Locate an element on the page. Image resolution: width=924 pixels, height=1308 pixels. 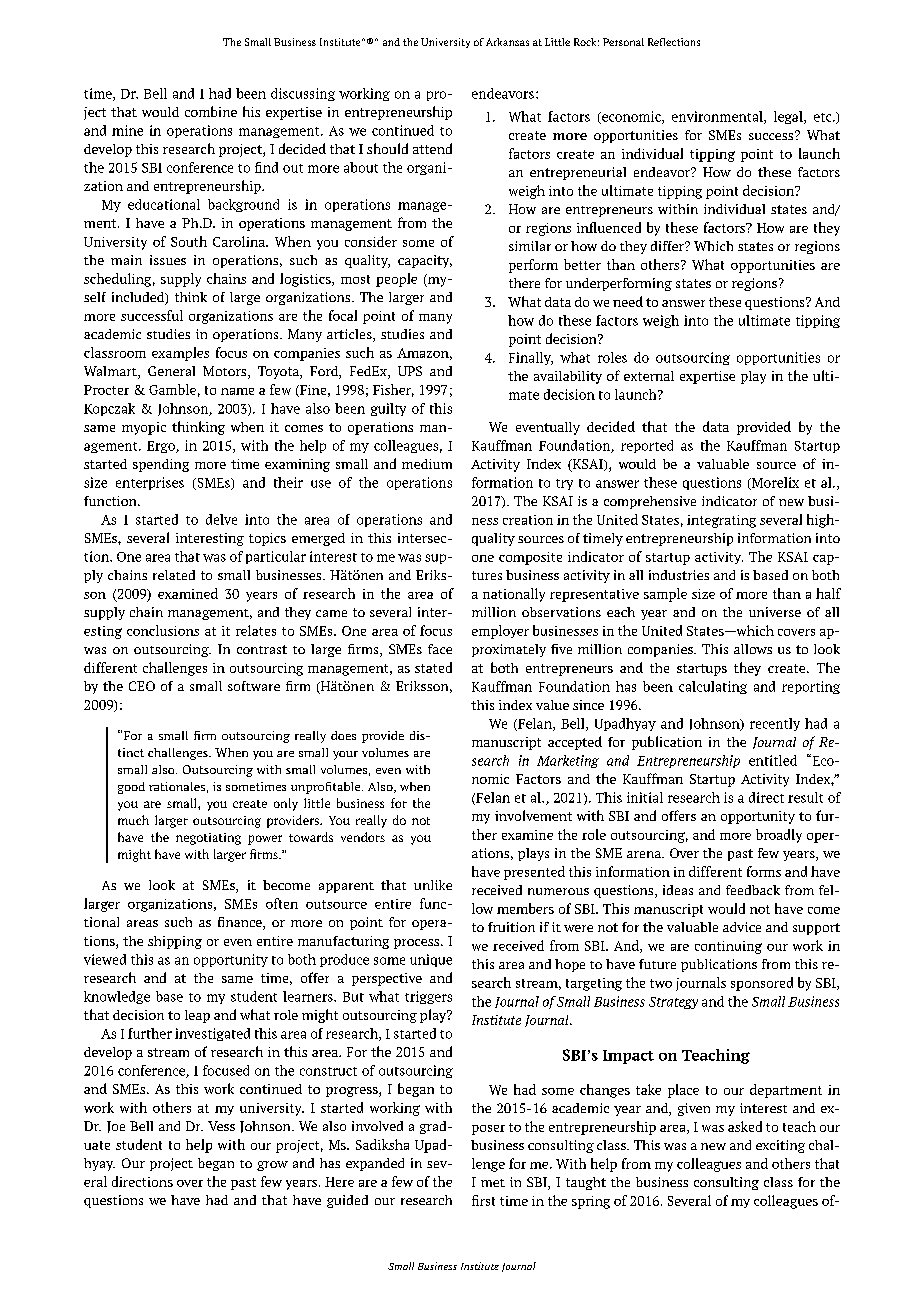
Arkansas is located at coordinates (507, 42).
